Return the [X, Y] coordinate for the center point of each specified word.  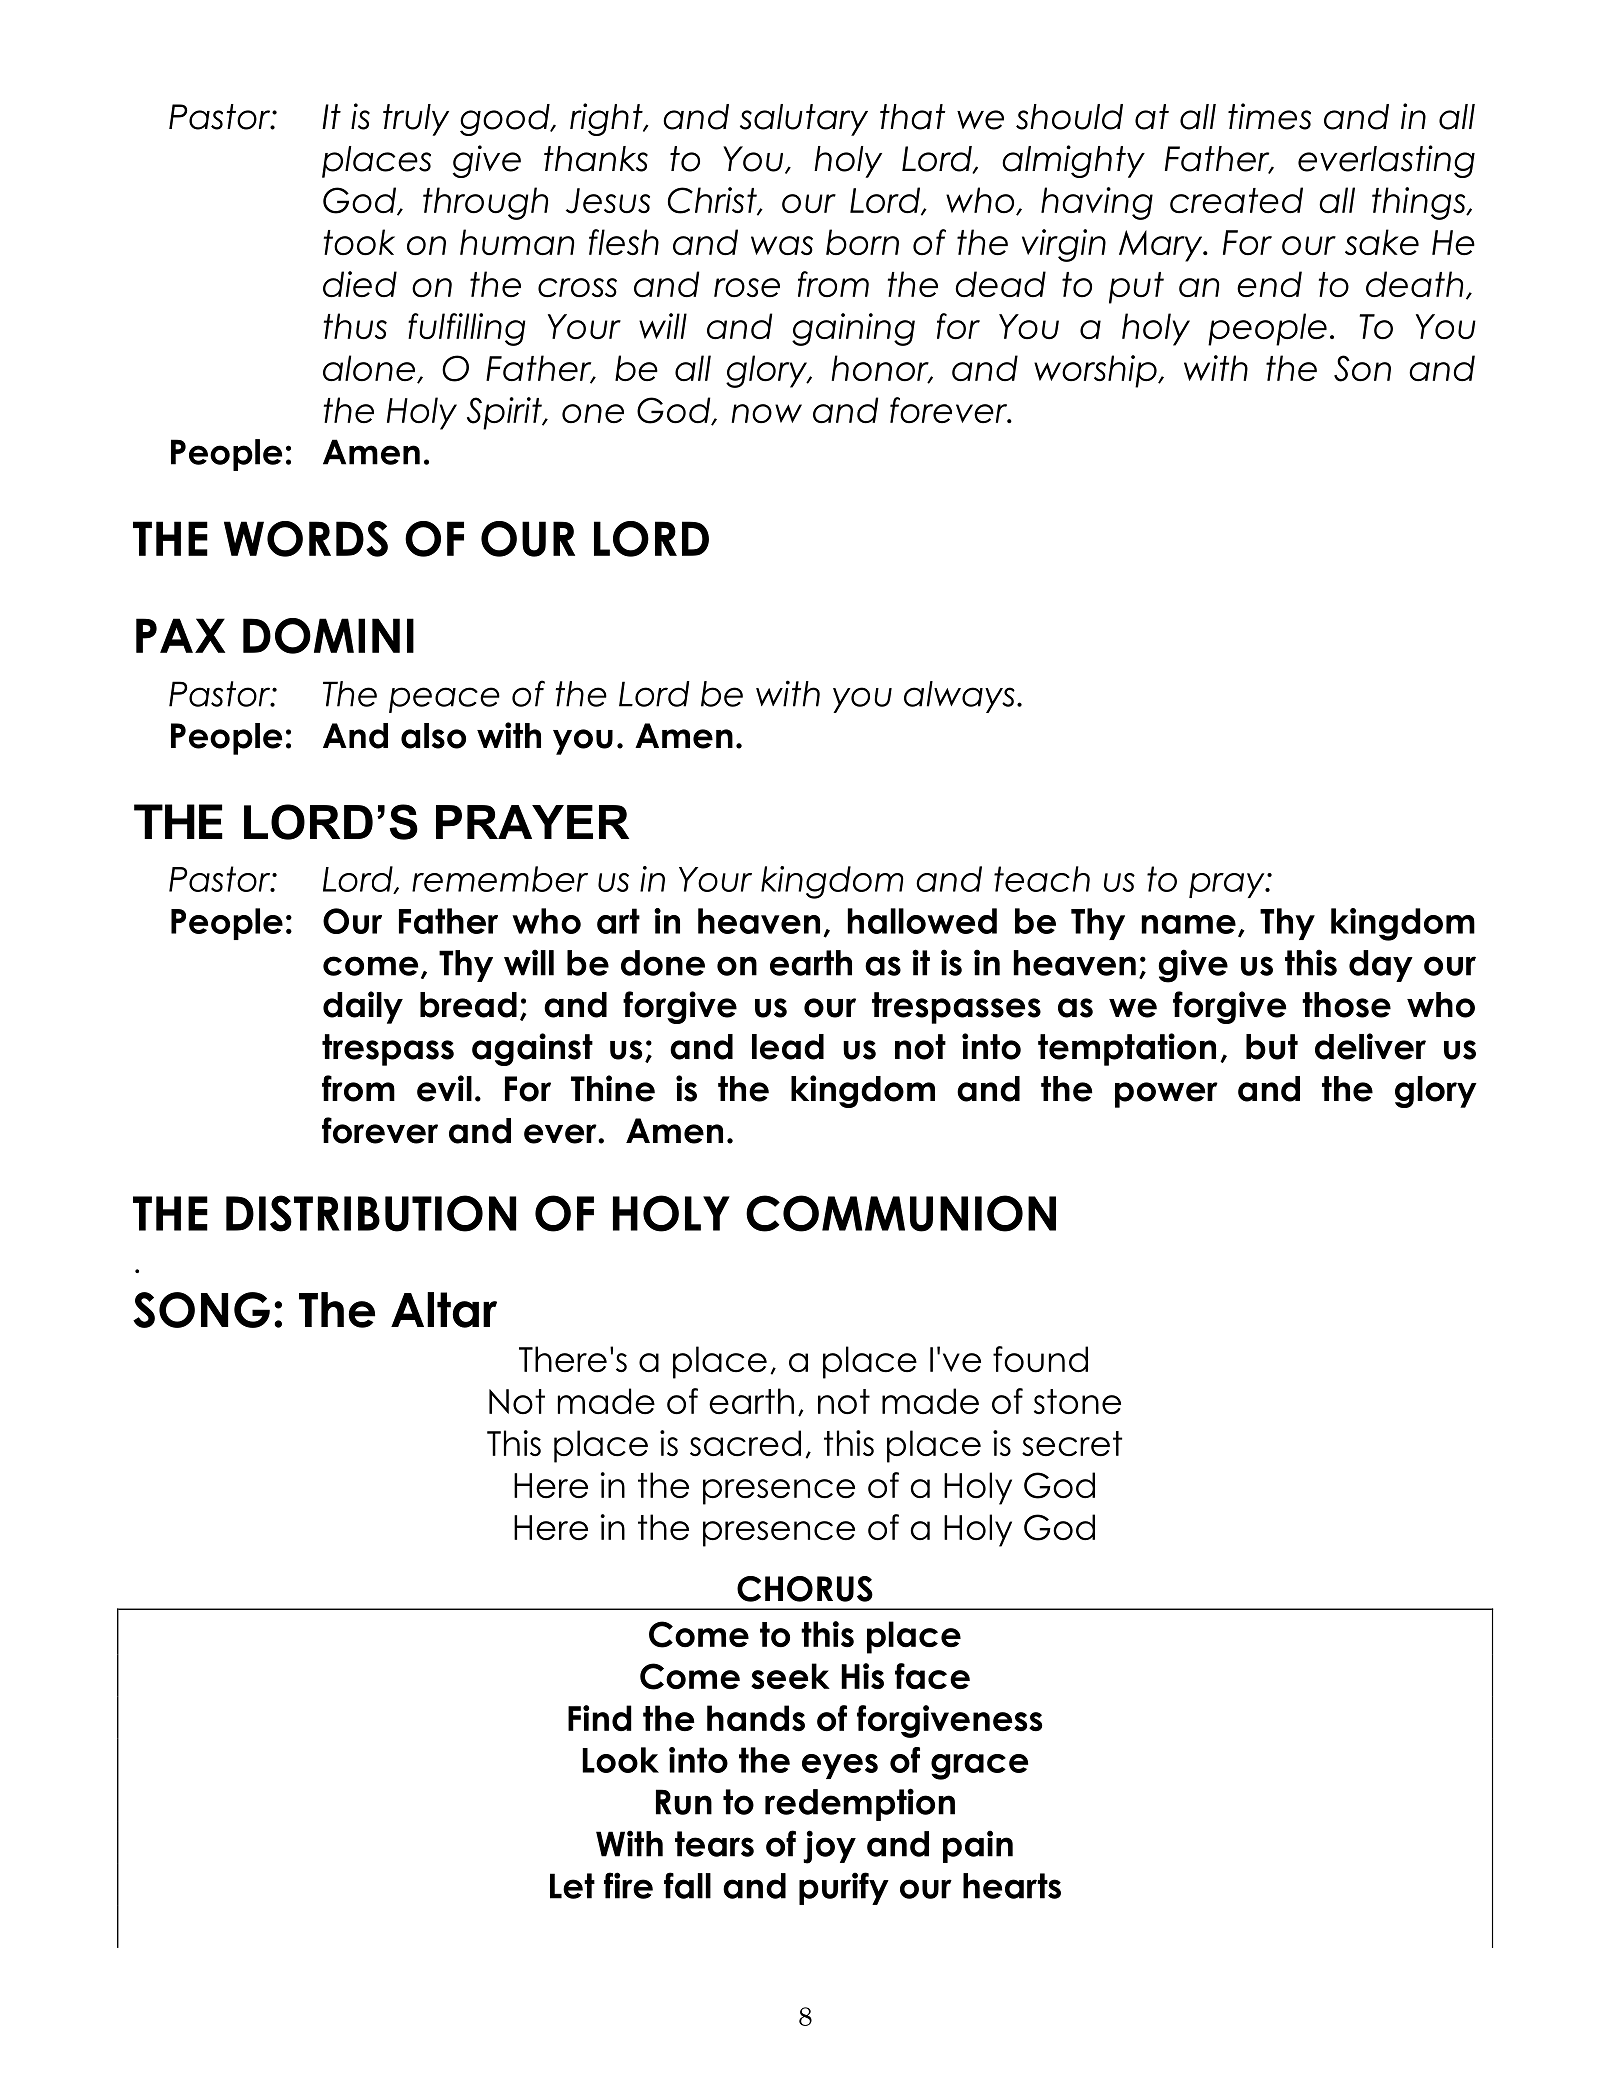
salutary [804, 120]
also [433, 736]
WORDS [306, 539]
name [1188, 924]
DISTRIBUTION [371, 1213]
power [1166, 1095]
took [359, 242]
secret [1072, 1444]
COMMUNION [901, 1213]
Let [572, 1886]
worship [1096, 371]
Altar [444, 1310]
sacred [745, 1443]
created [1236, 200]
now [766, 414]
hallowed [922, 921]
